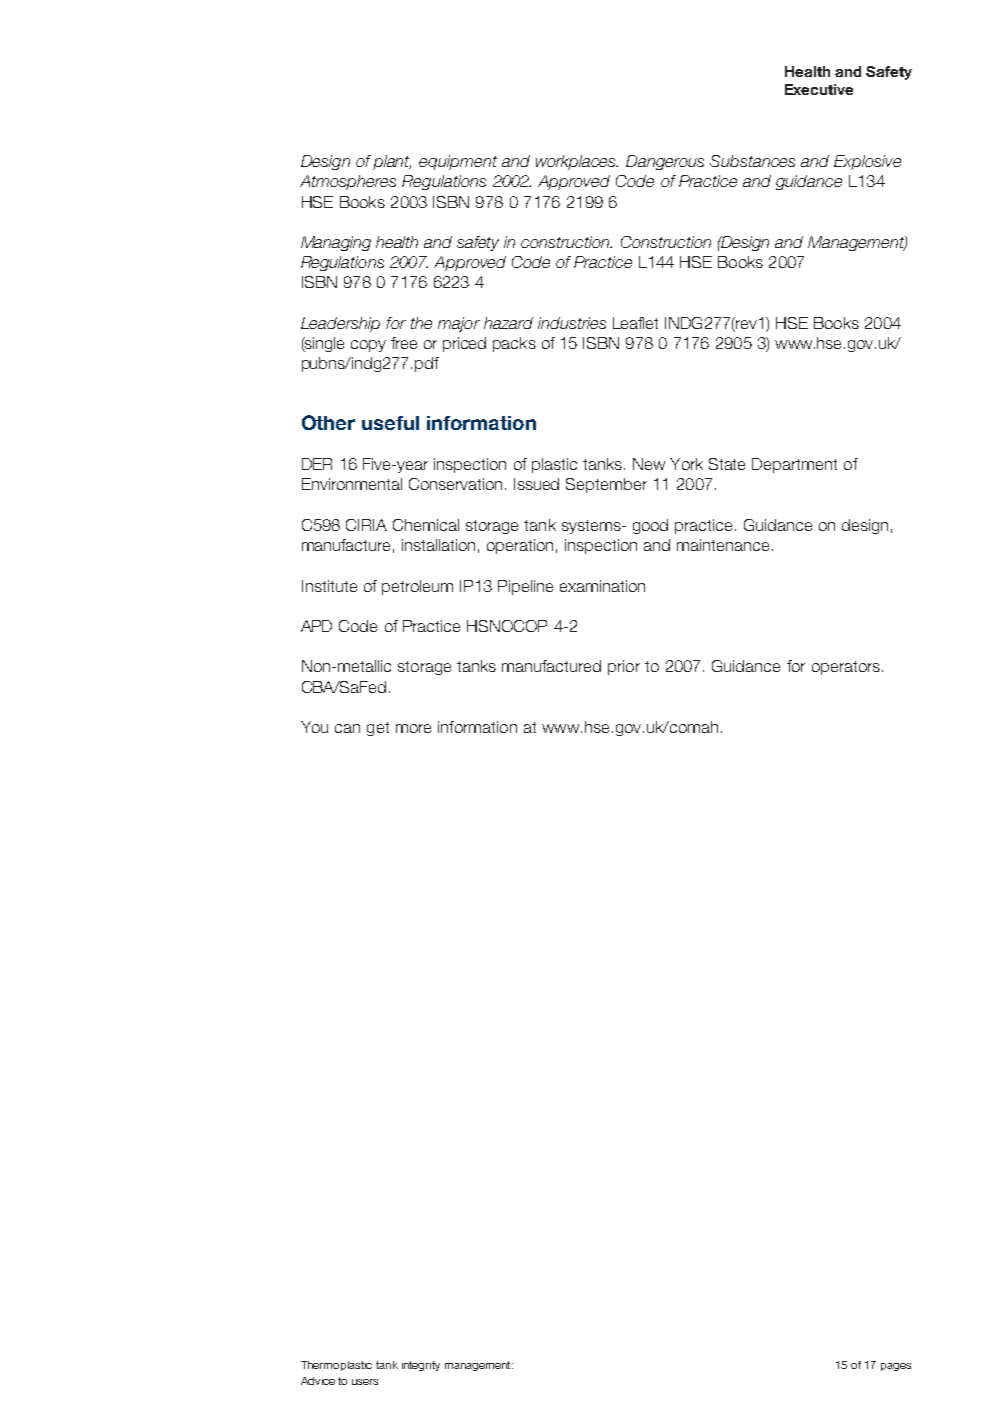 The width and height of the image is (1003, 1418). I want to click on Department, so click(794, 465).
